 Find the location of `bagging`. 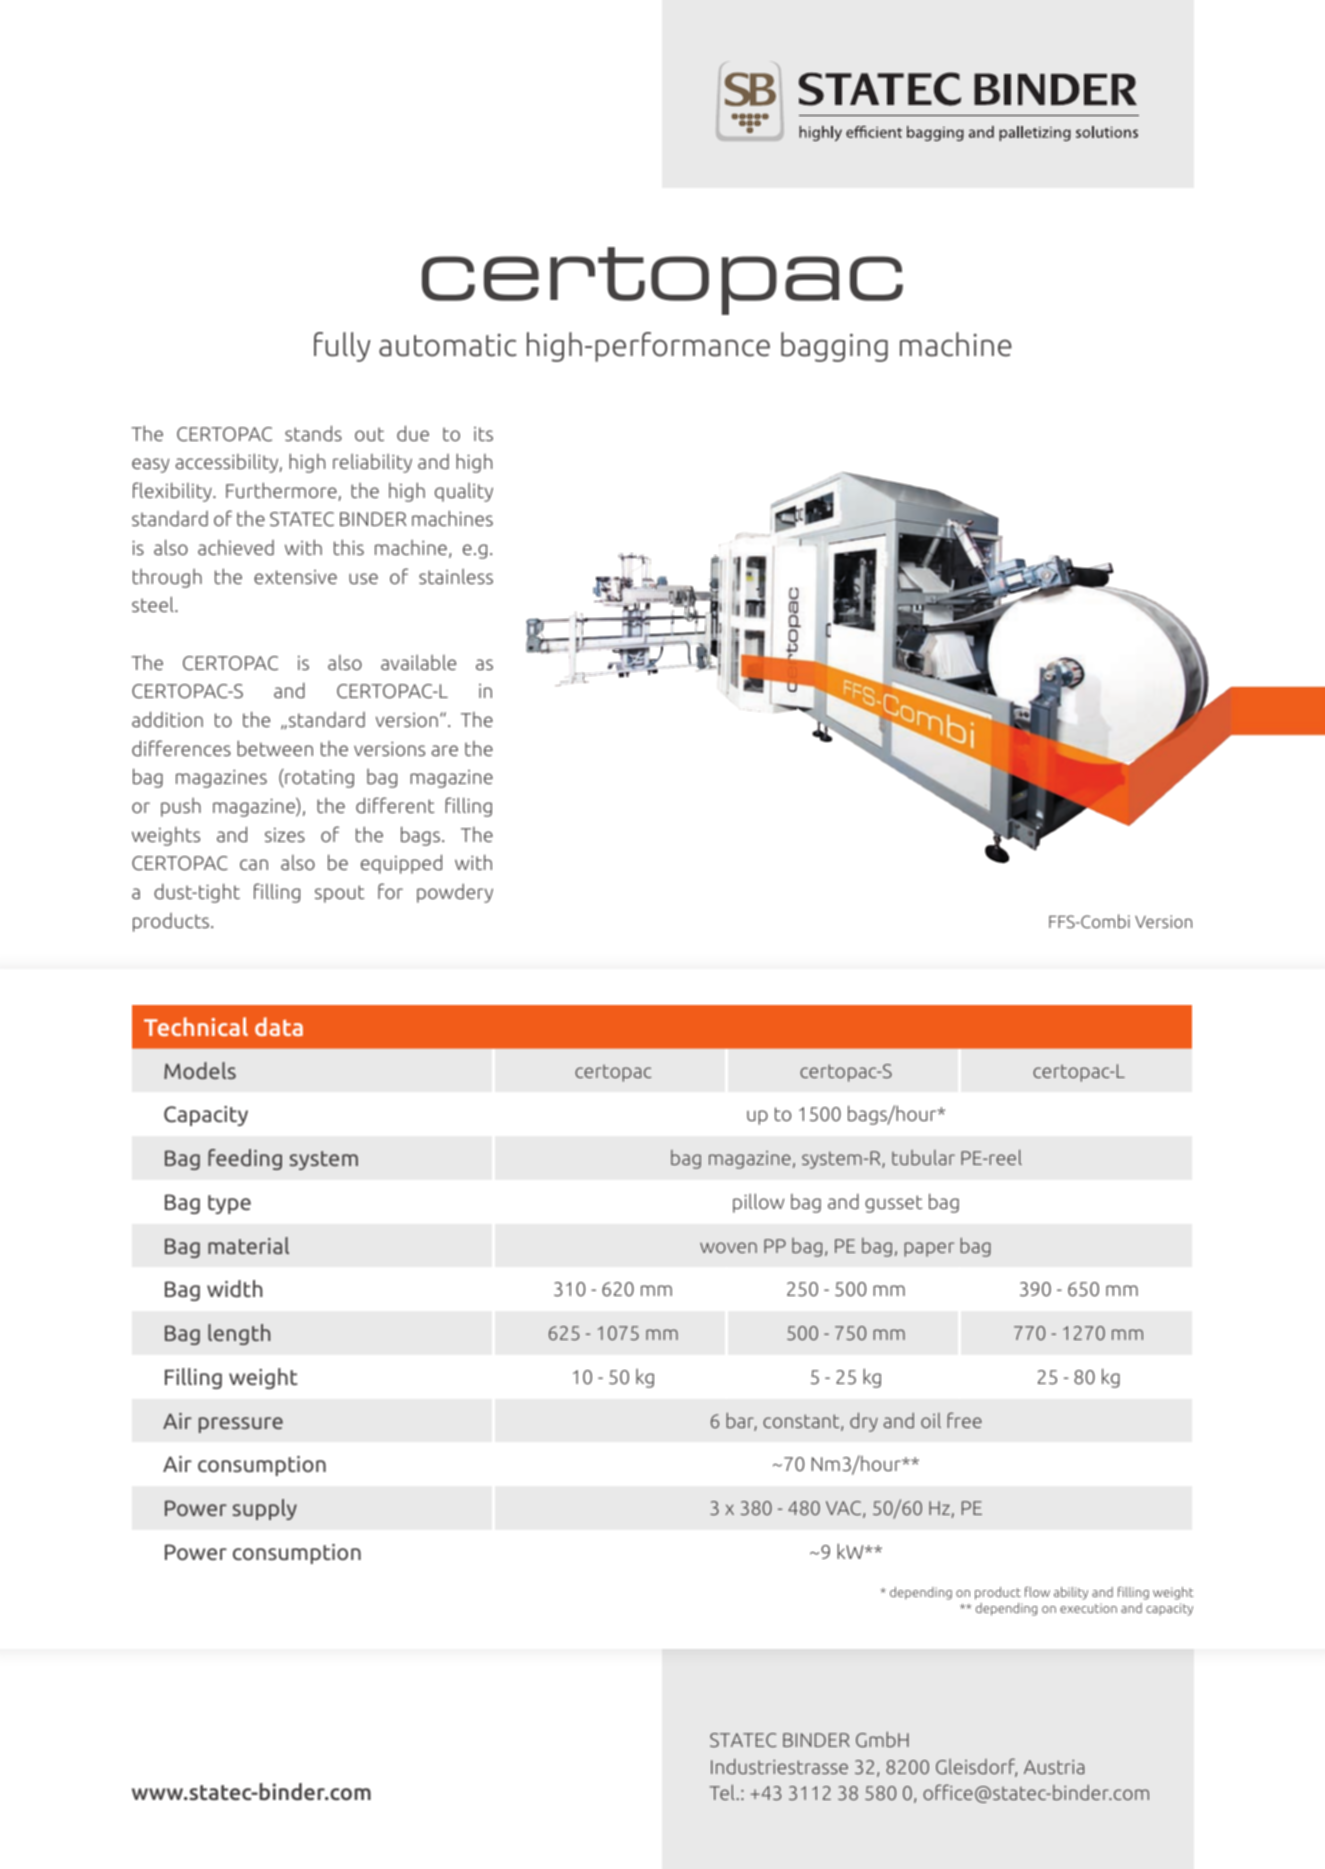

bagging is located at coordinates (834, 347).
